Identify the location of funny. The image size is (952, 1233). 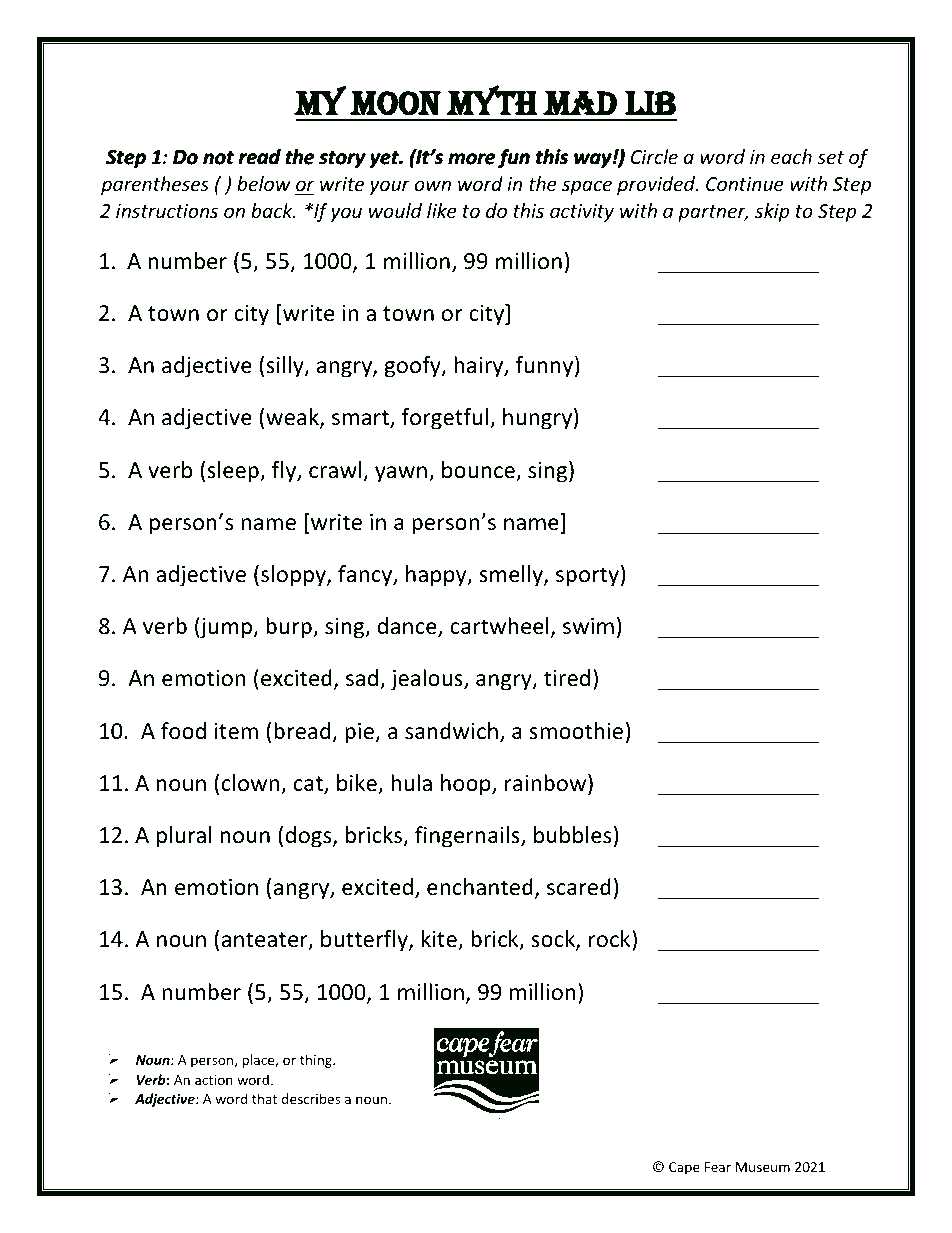
(545, 367).
